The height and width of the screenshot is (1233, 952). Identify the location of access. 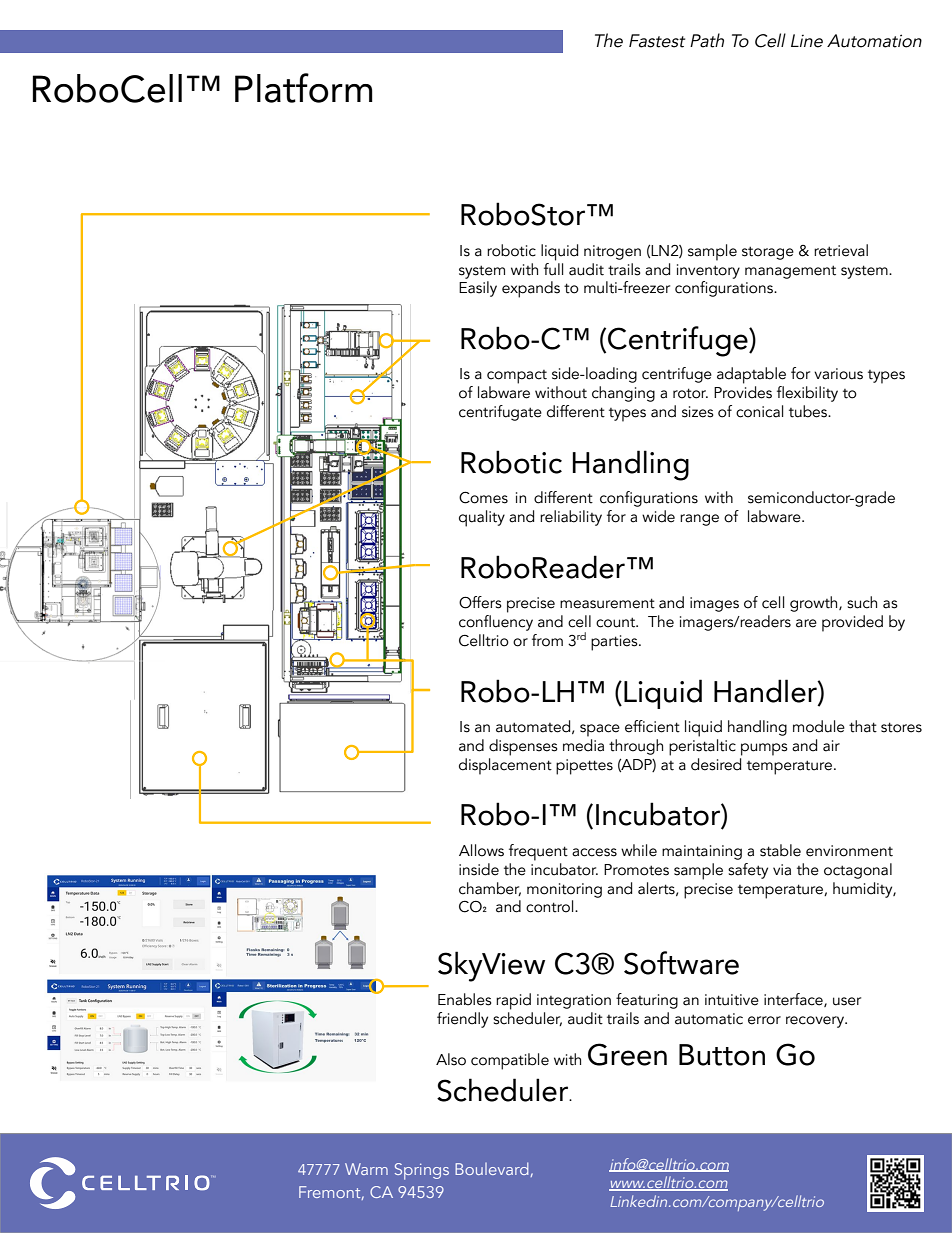
(594, 852).
